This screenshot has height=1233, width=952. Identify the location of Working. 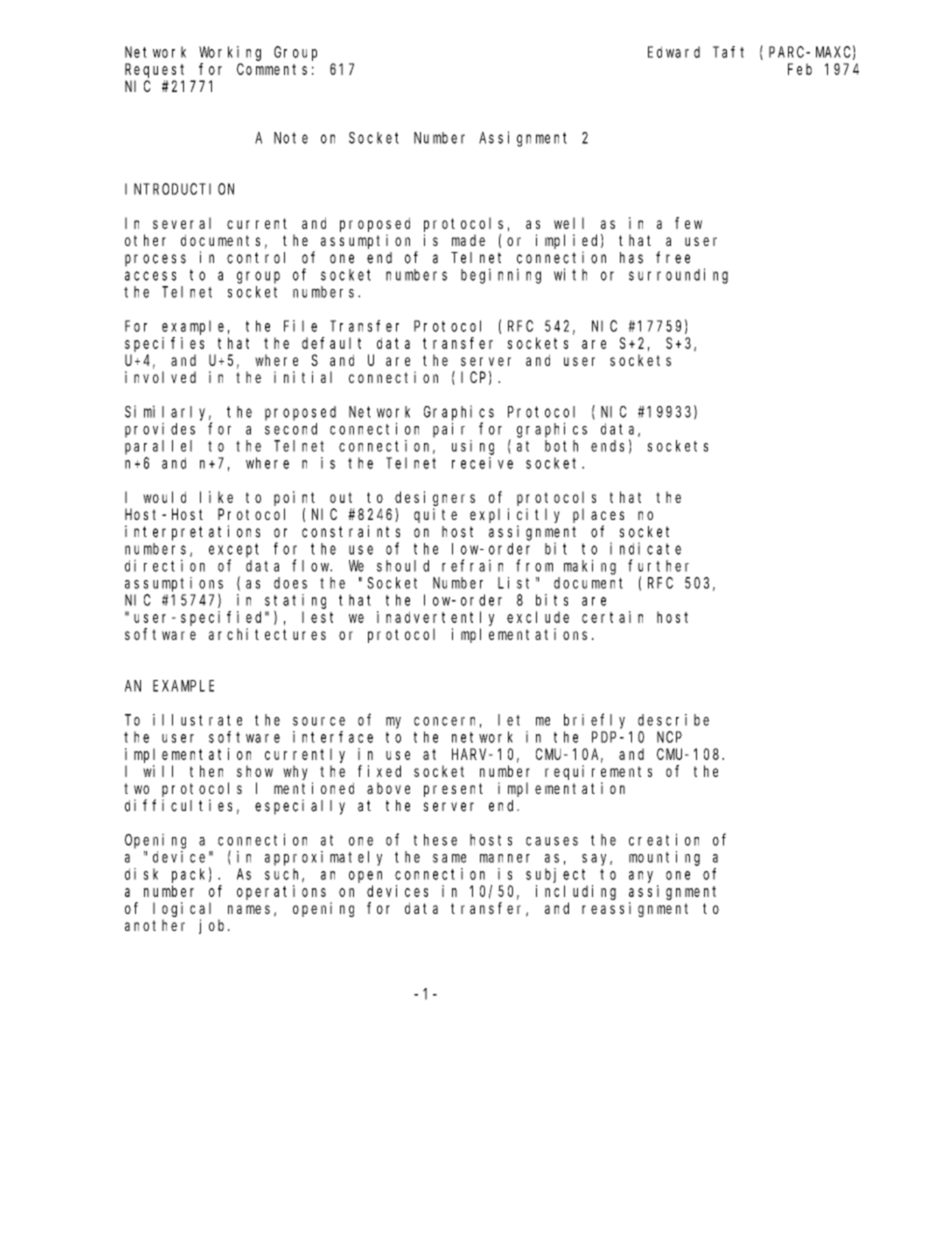
(230, 53).
